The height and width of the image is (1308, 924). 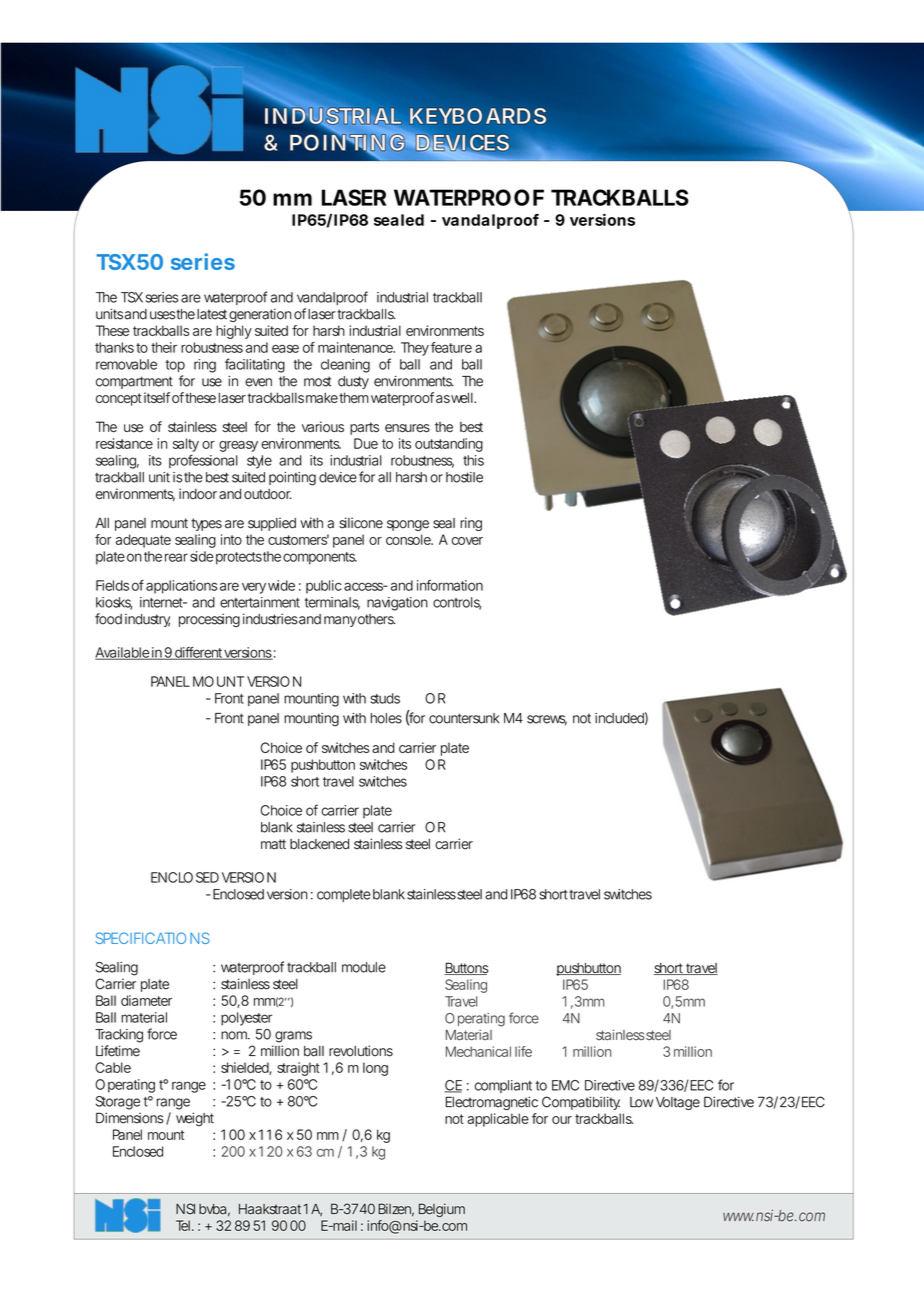 What do you see at coordinates (163, 315) in the image?
I see `uses` at bounding box center [163, 315].
